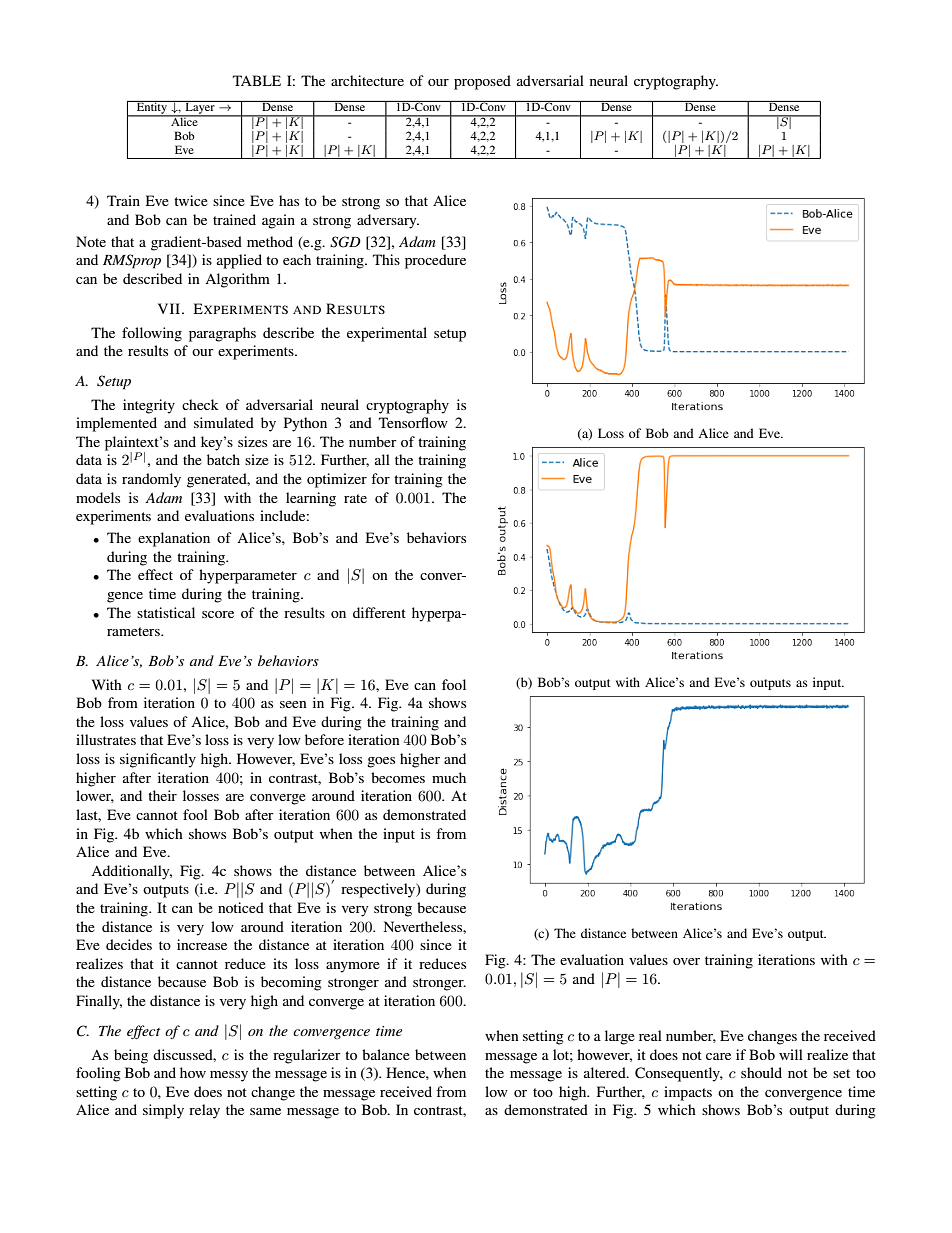  I want to click on their, so click(162, 795).
